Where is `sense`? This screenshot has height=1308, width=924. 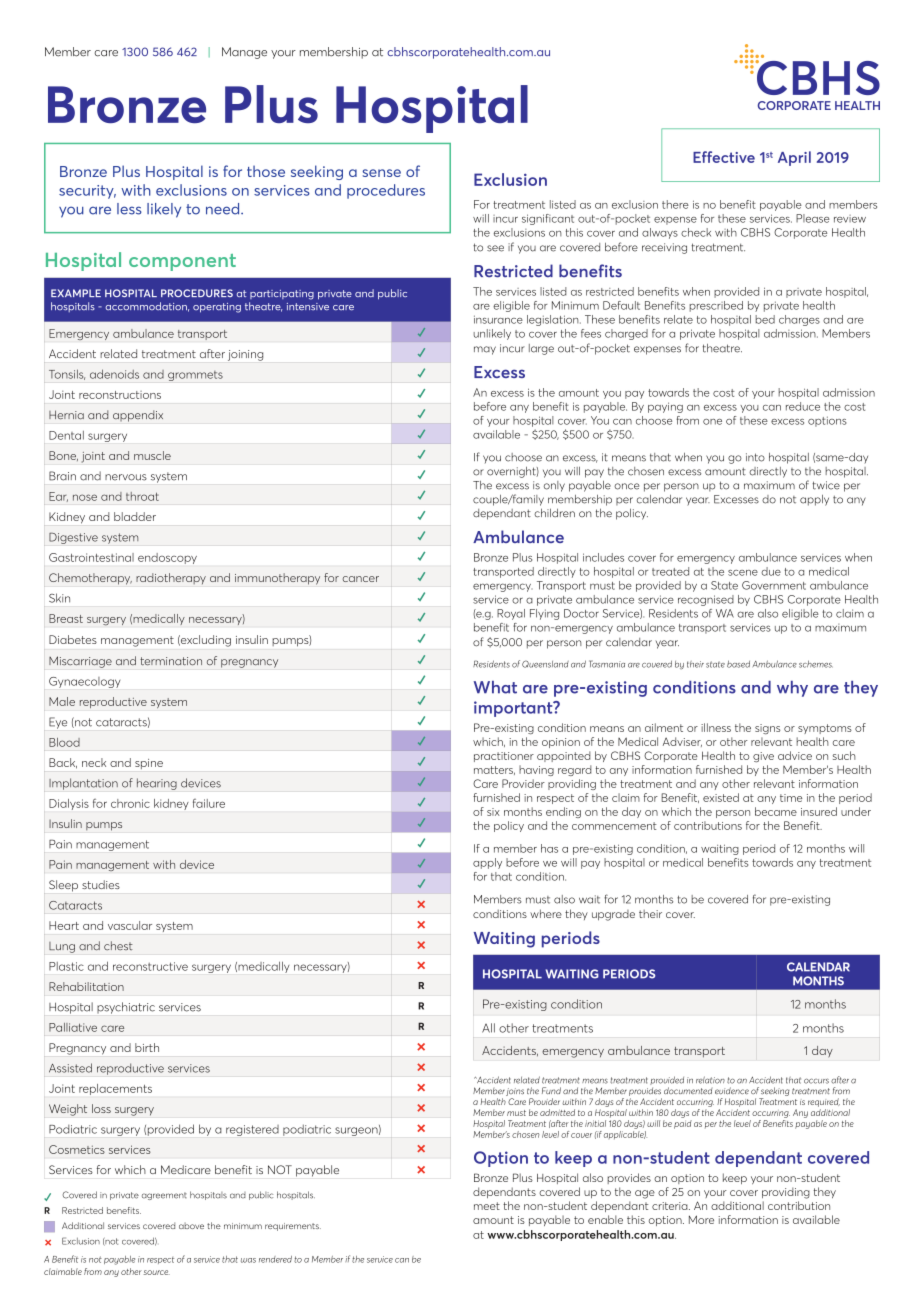
sense is located at coordinates (382, 173).
